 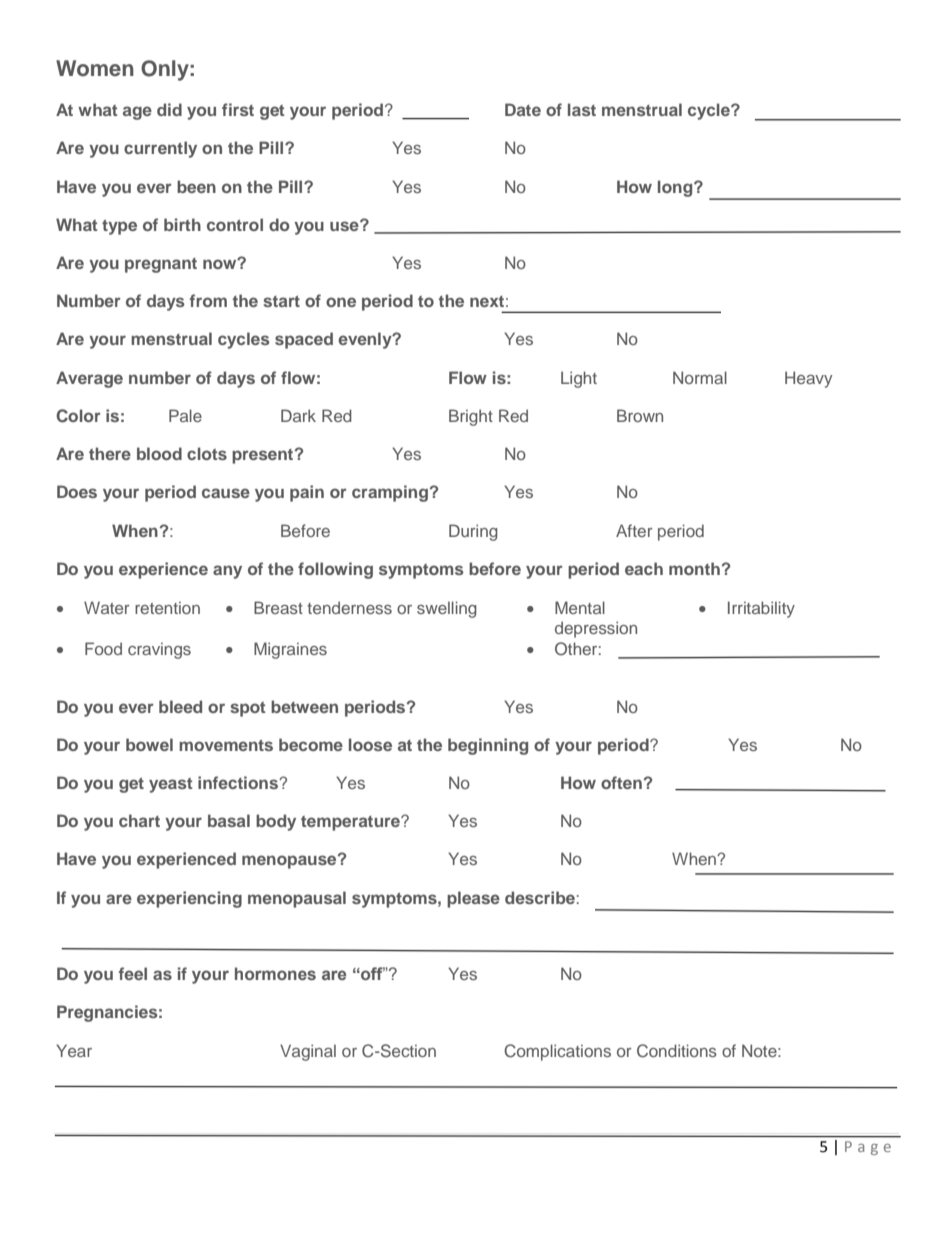 What do you see at coordinates (621, 782) in the screenshot?
I see `often` at bounding box center [621, 782].
